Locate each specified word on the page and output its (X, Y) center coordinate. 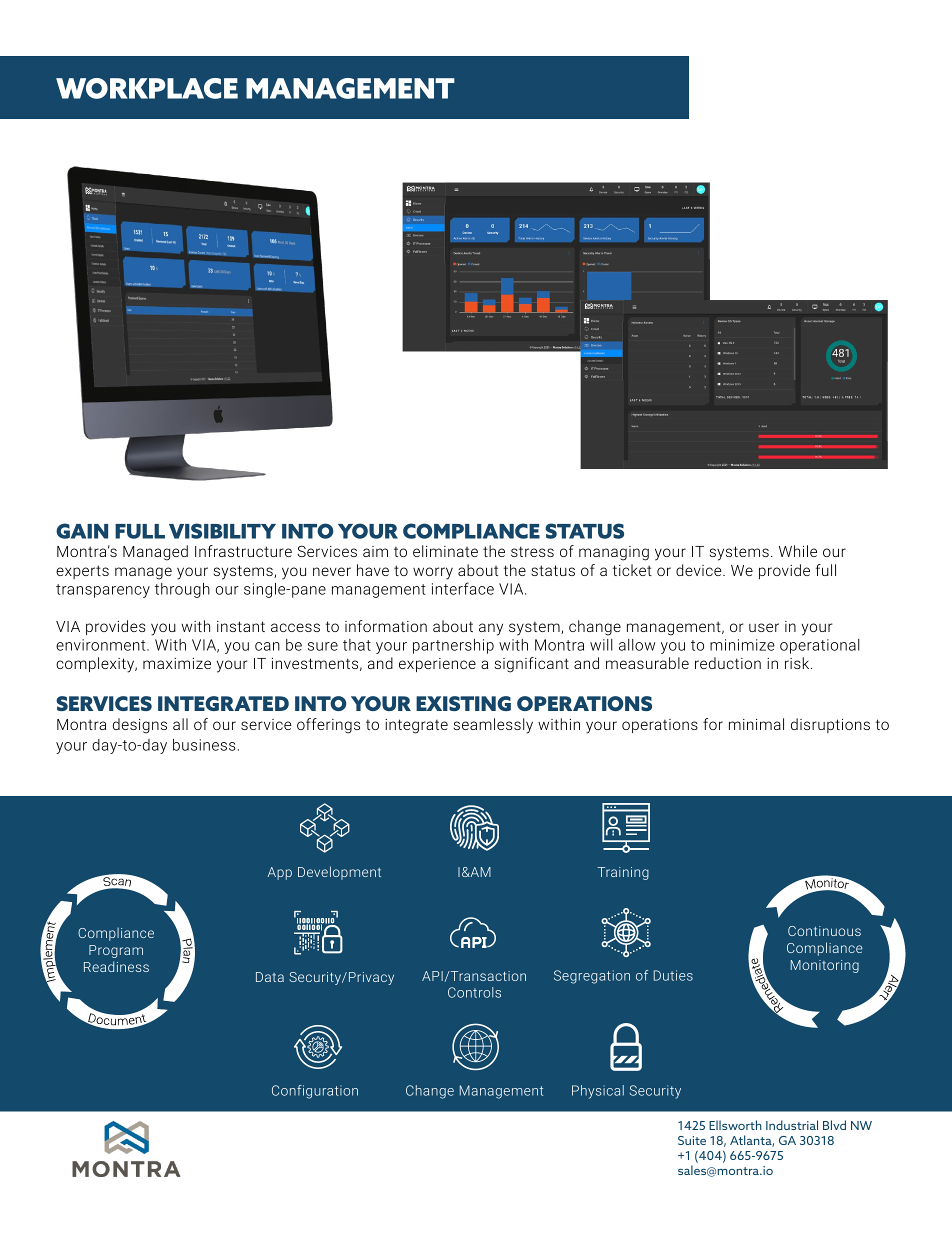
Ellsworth (735, 1125)
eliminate (445, 551)
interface (463, 588)
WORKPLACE (147, 88)
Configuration (315, 1092)
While (798, 551)
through (182, 590)
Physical (598, 1092)
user (764, 627)
